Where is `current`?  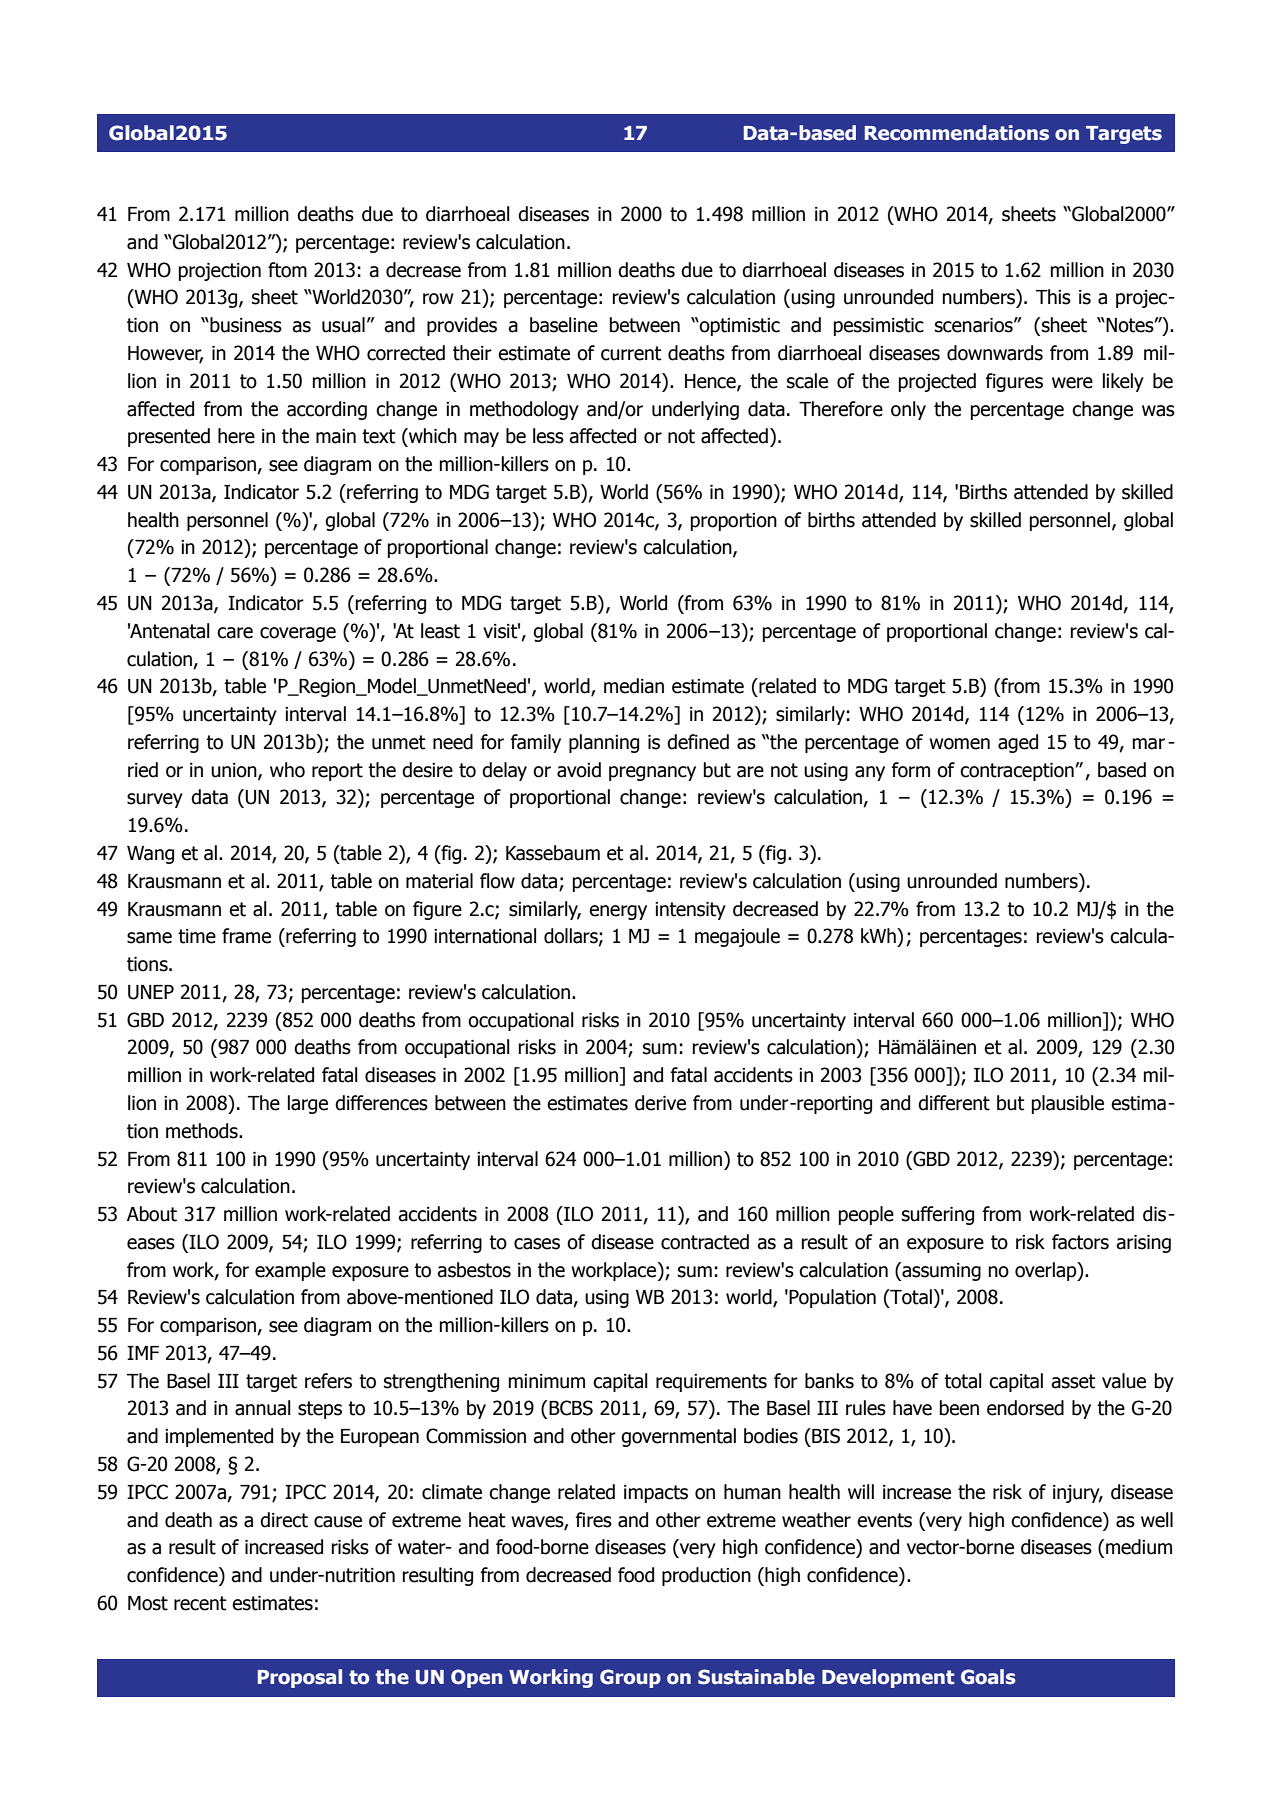 current is located at coordinates (631, 353).
